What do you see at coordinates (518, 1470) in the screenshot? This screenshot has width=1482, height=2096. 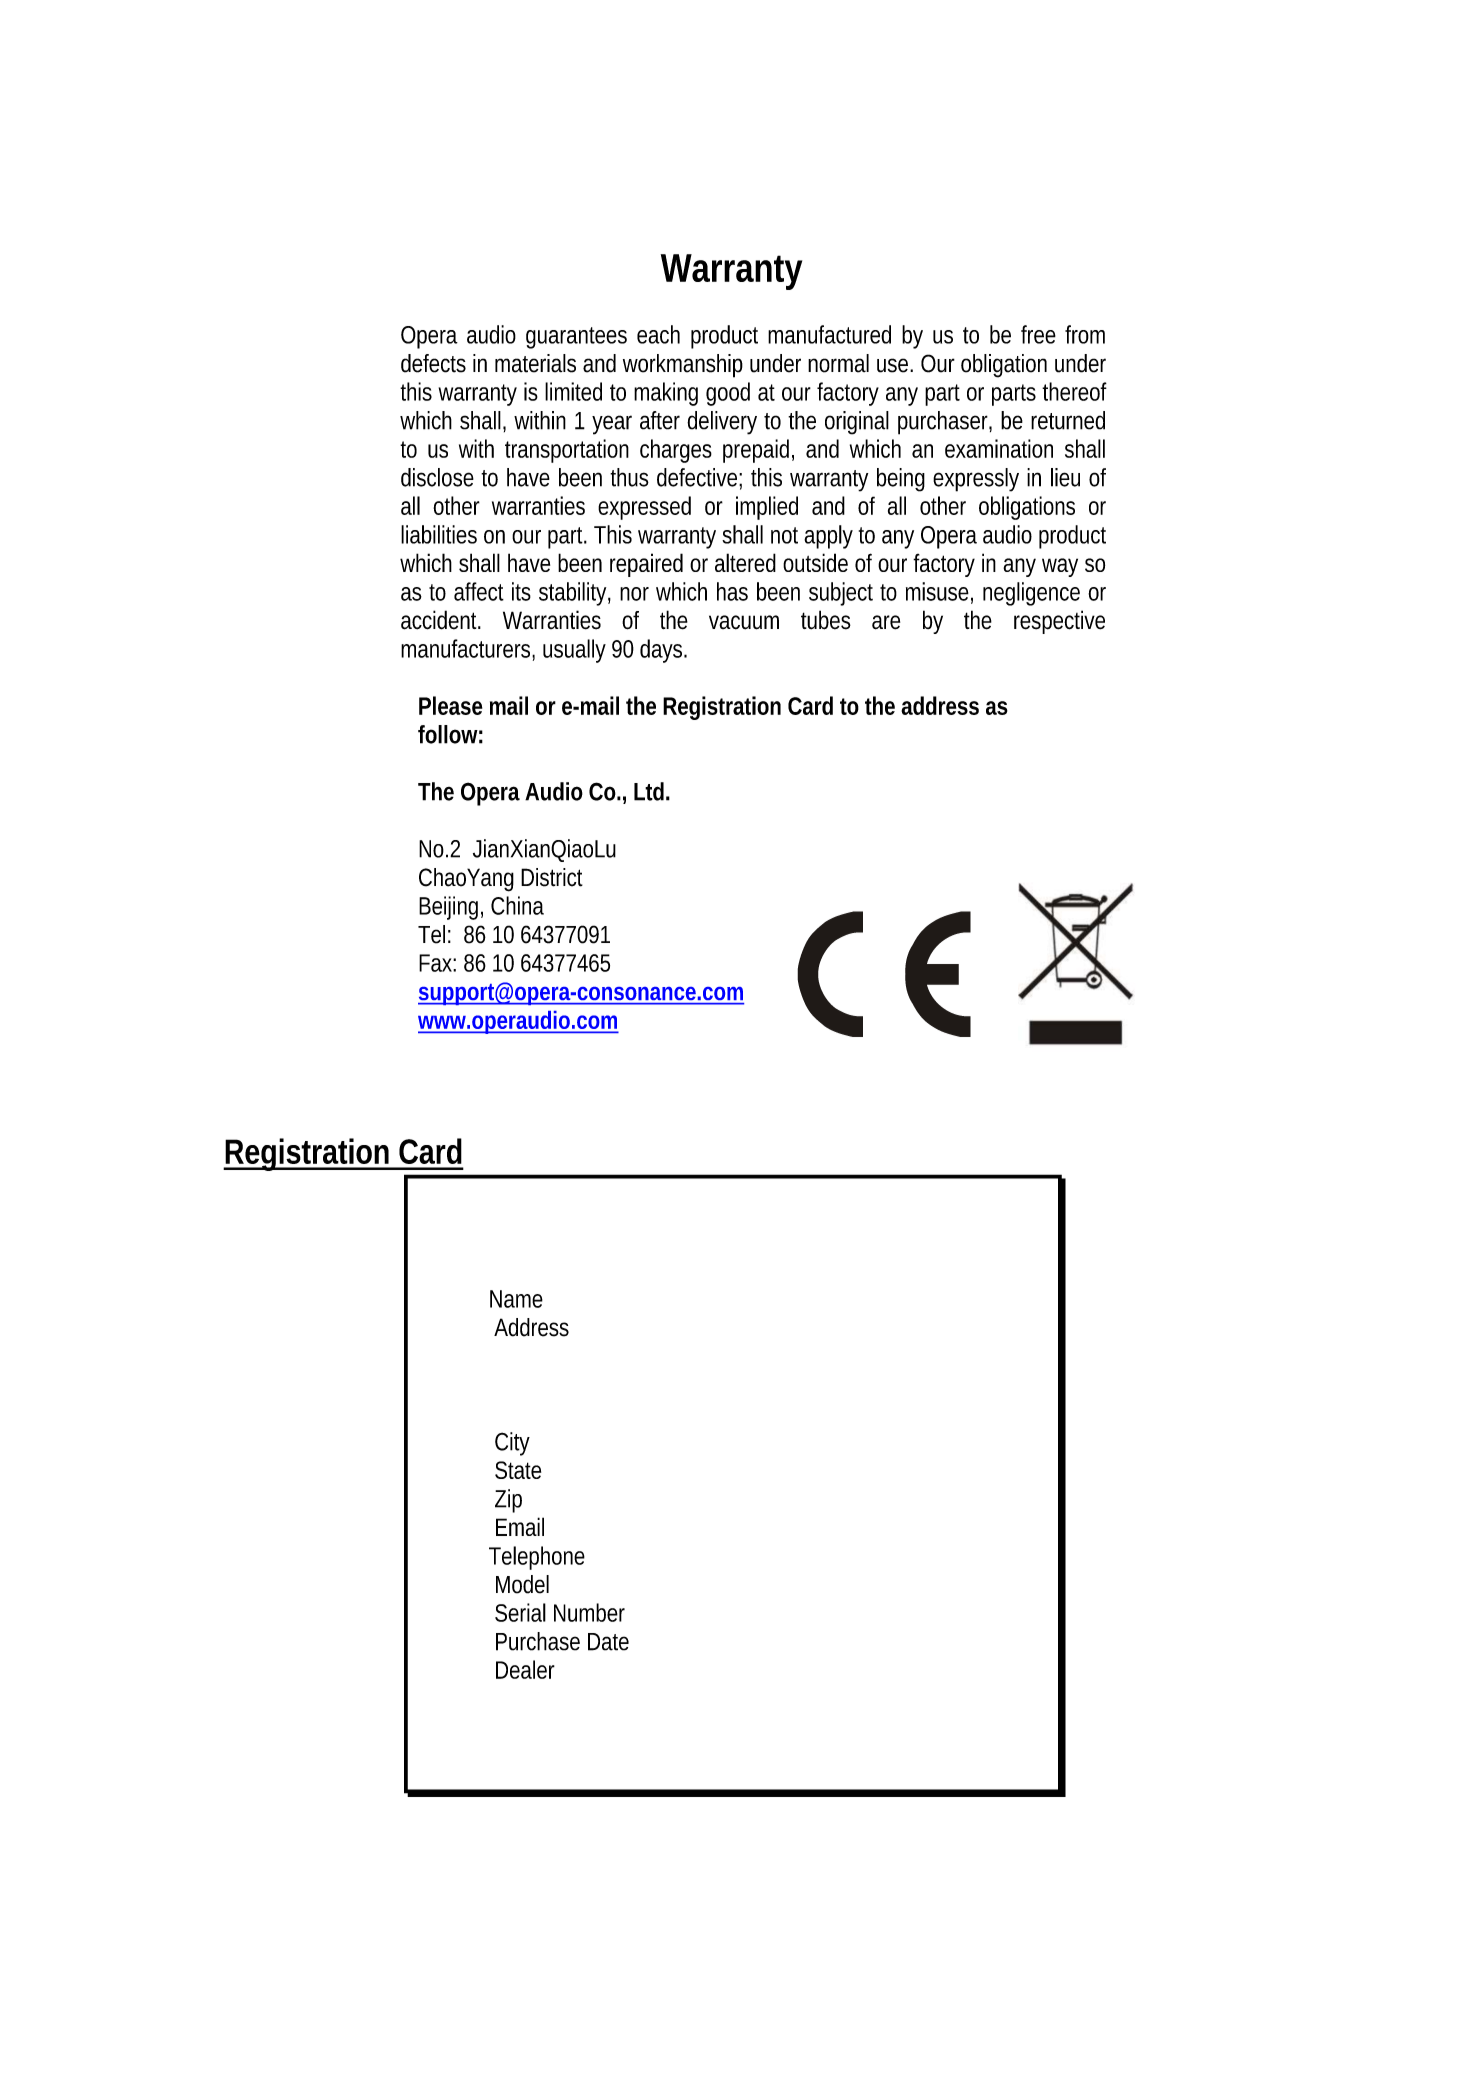 I see `State` at bounding box center [518, 1470].
